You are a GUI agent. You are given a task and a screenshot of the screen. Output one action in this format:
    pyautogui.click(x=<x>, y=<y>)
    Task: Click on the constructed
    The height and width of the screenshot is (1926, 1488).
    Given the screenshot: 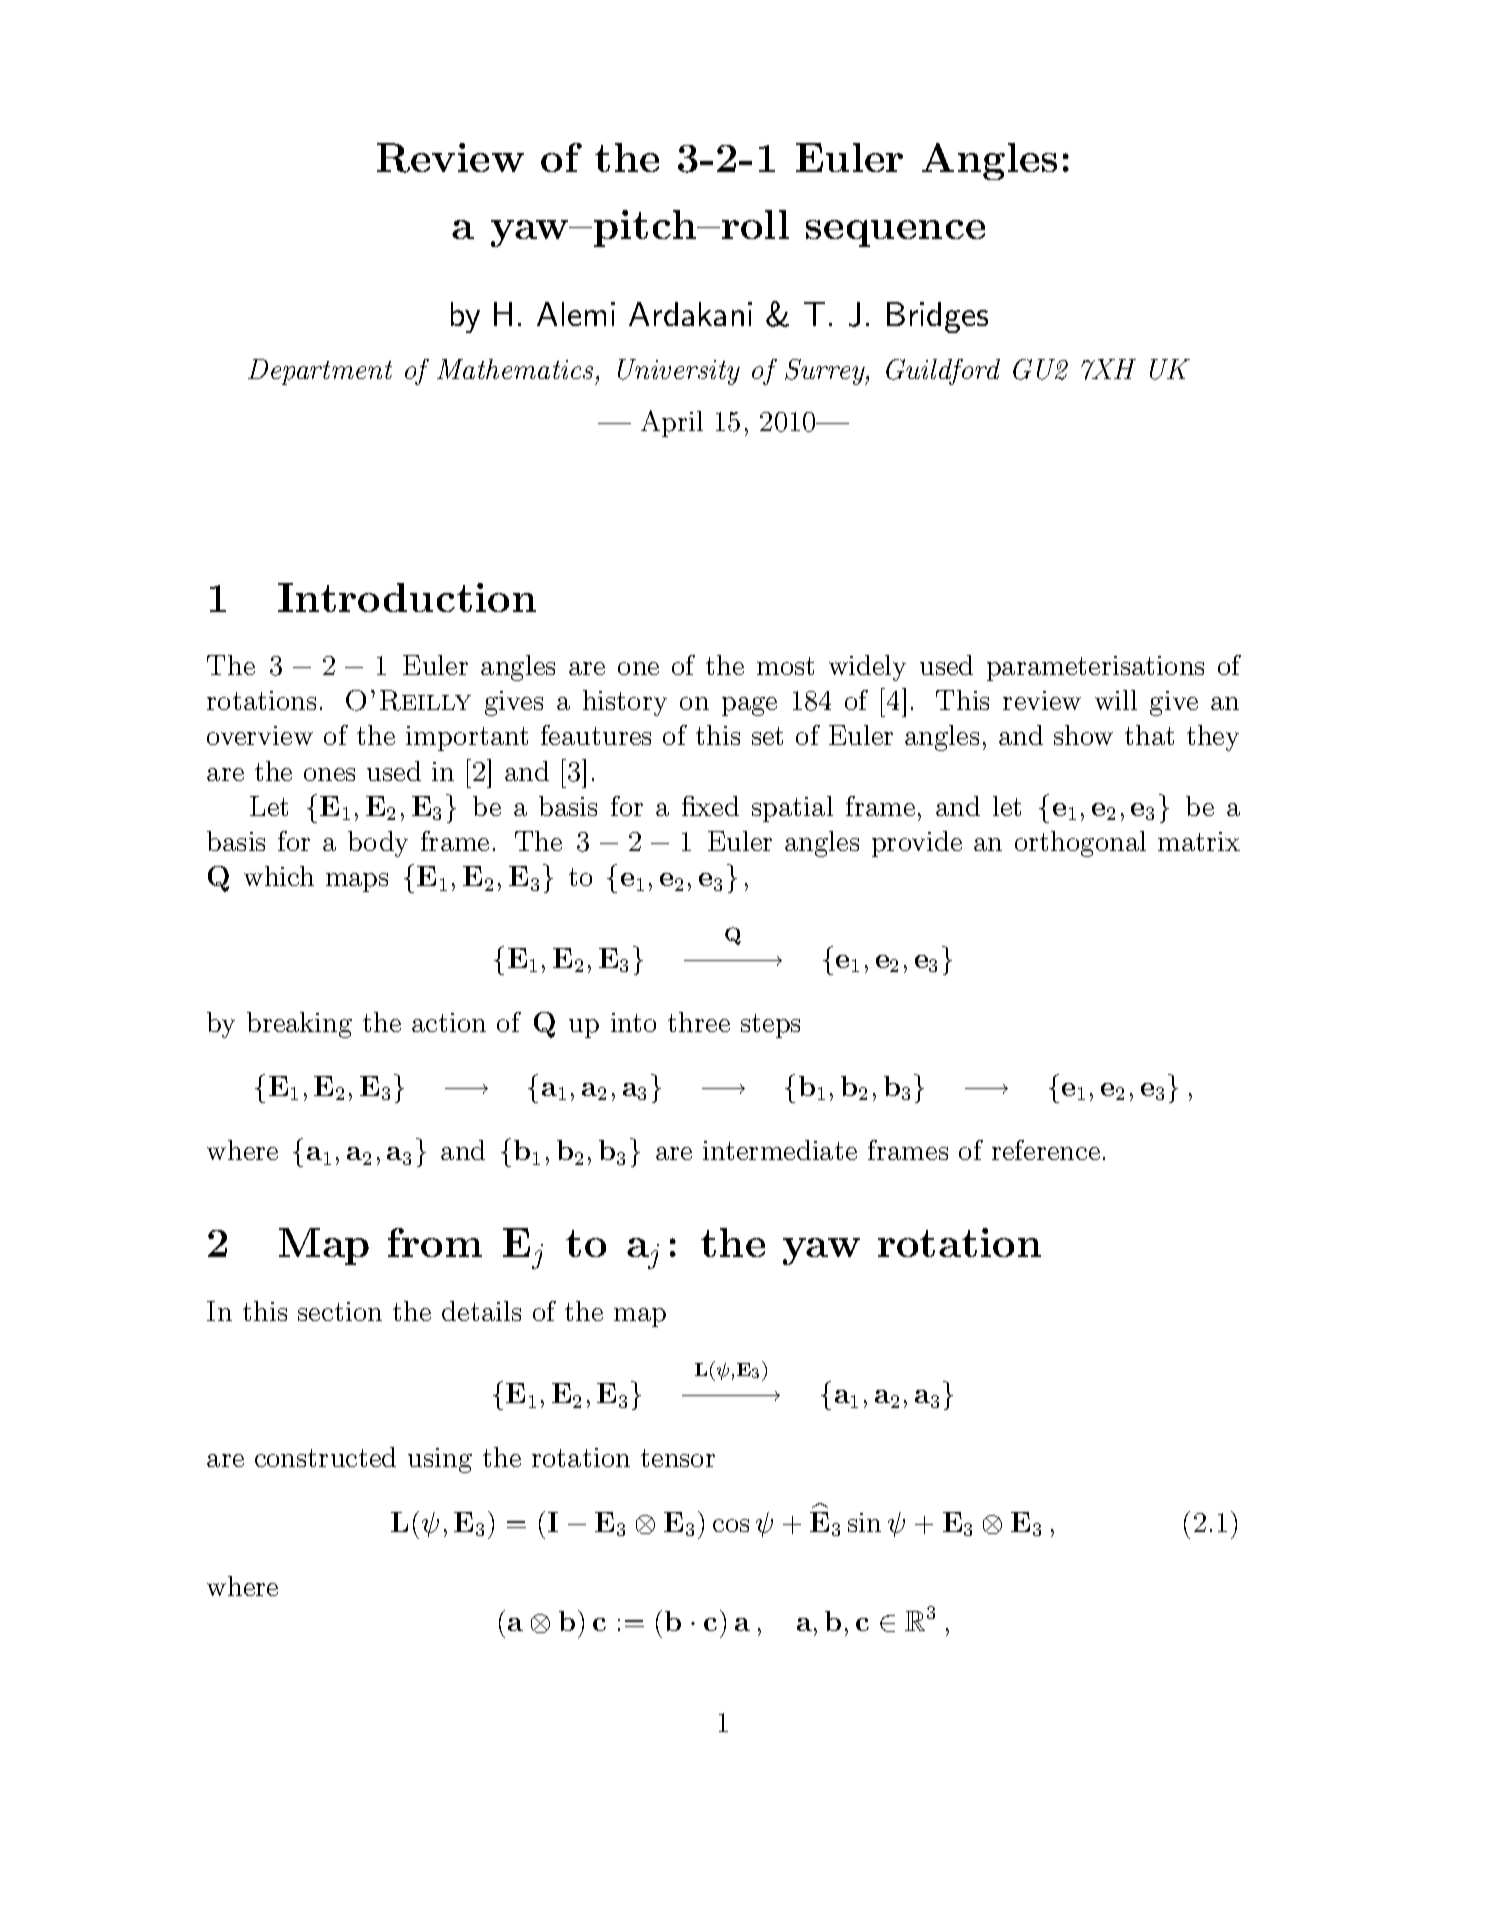 What is the action you would take?
    pyautogui.click(x=325, y=1457)
